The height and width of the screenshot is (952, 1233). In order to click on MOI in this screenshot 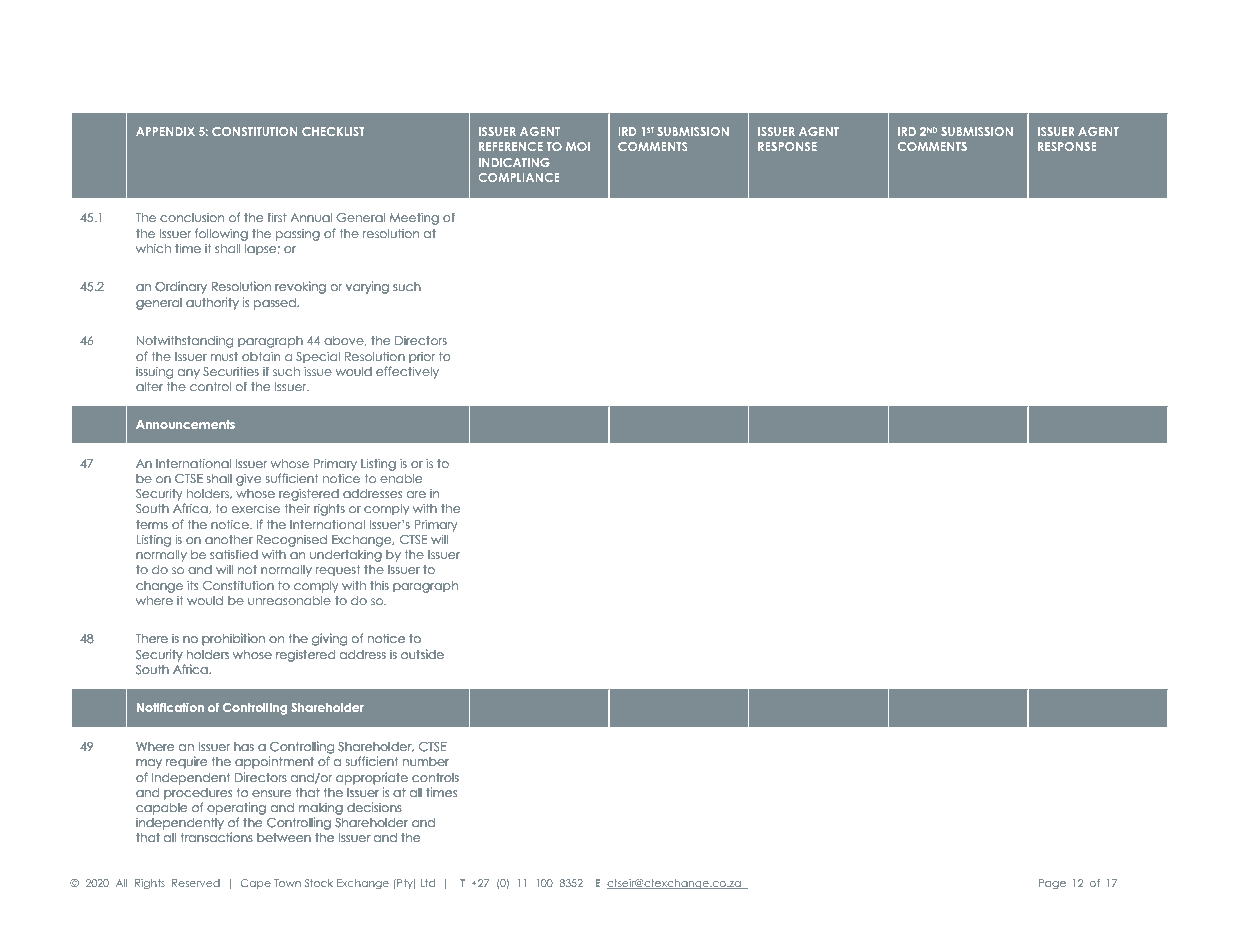, I will do `click(578, 146)`.
